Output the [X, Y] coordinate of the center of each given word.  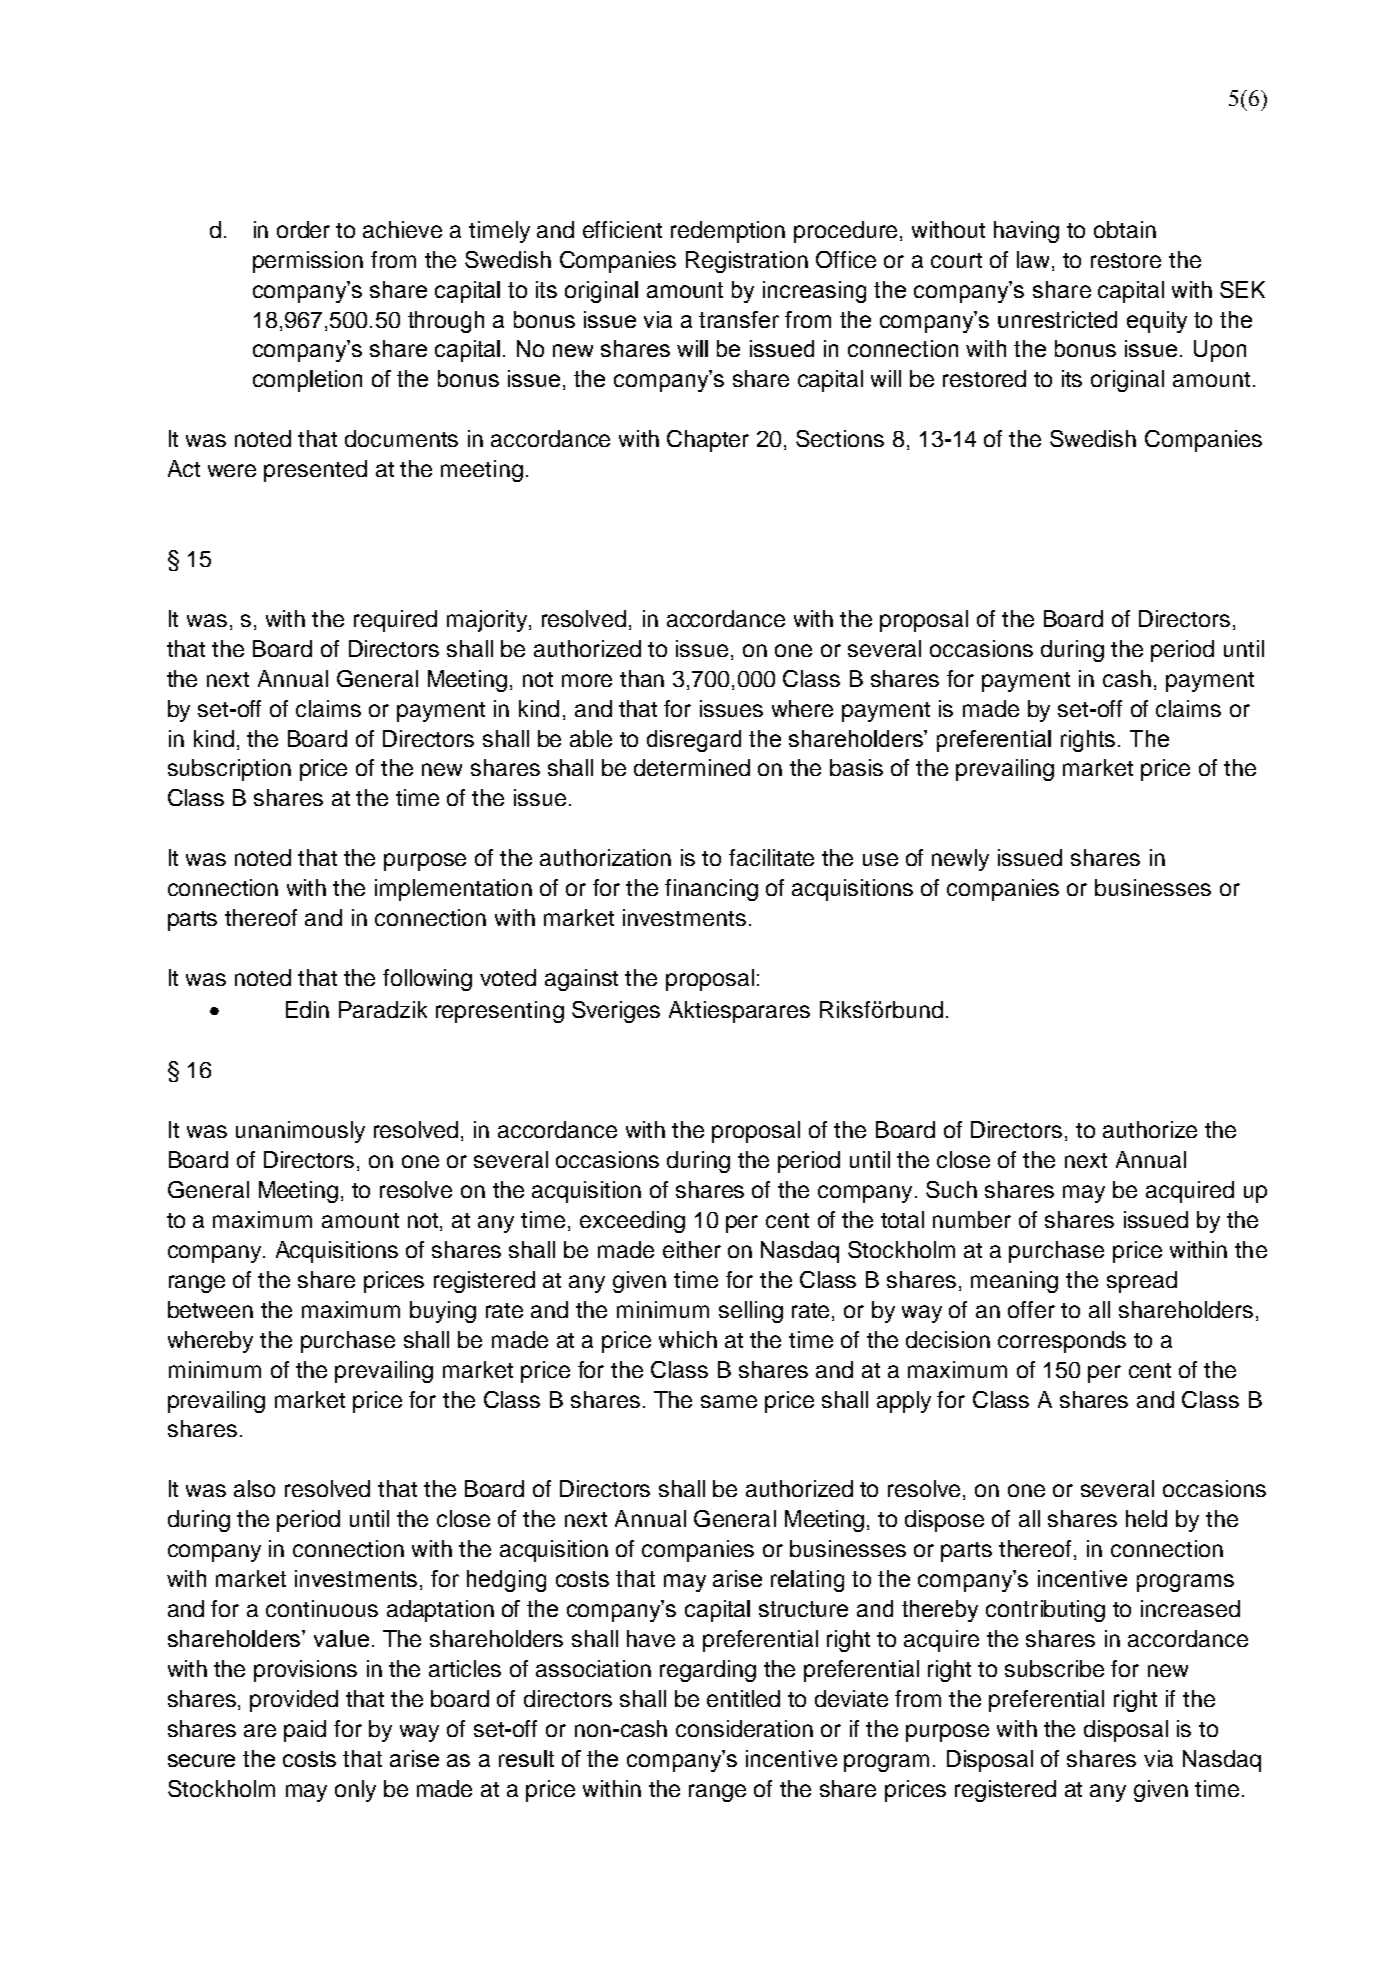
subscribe [1054, 1668]
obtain [1125, 229]
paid [305, 1731]
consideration [744, 1728]
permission [308, 262]
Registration [747, 262]
